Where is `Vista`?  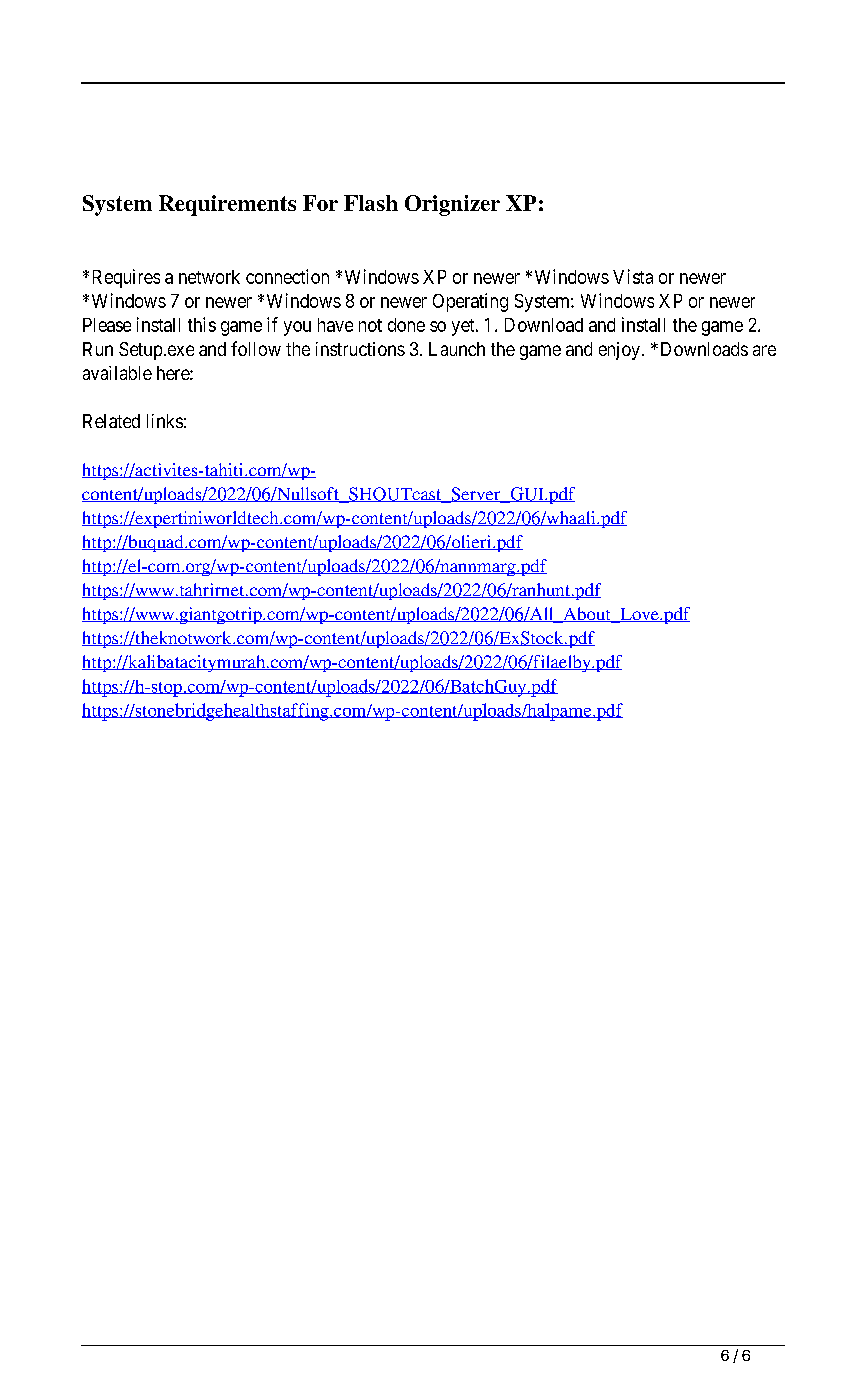 Vista is located at coordinates (633, 276).
